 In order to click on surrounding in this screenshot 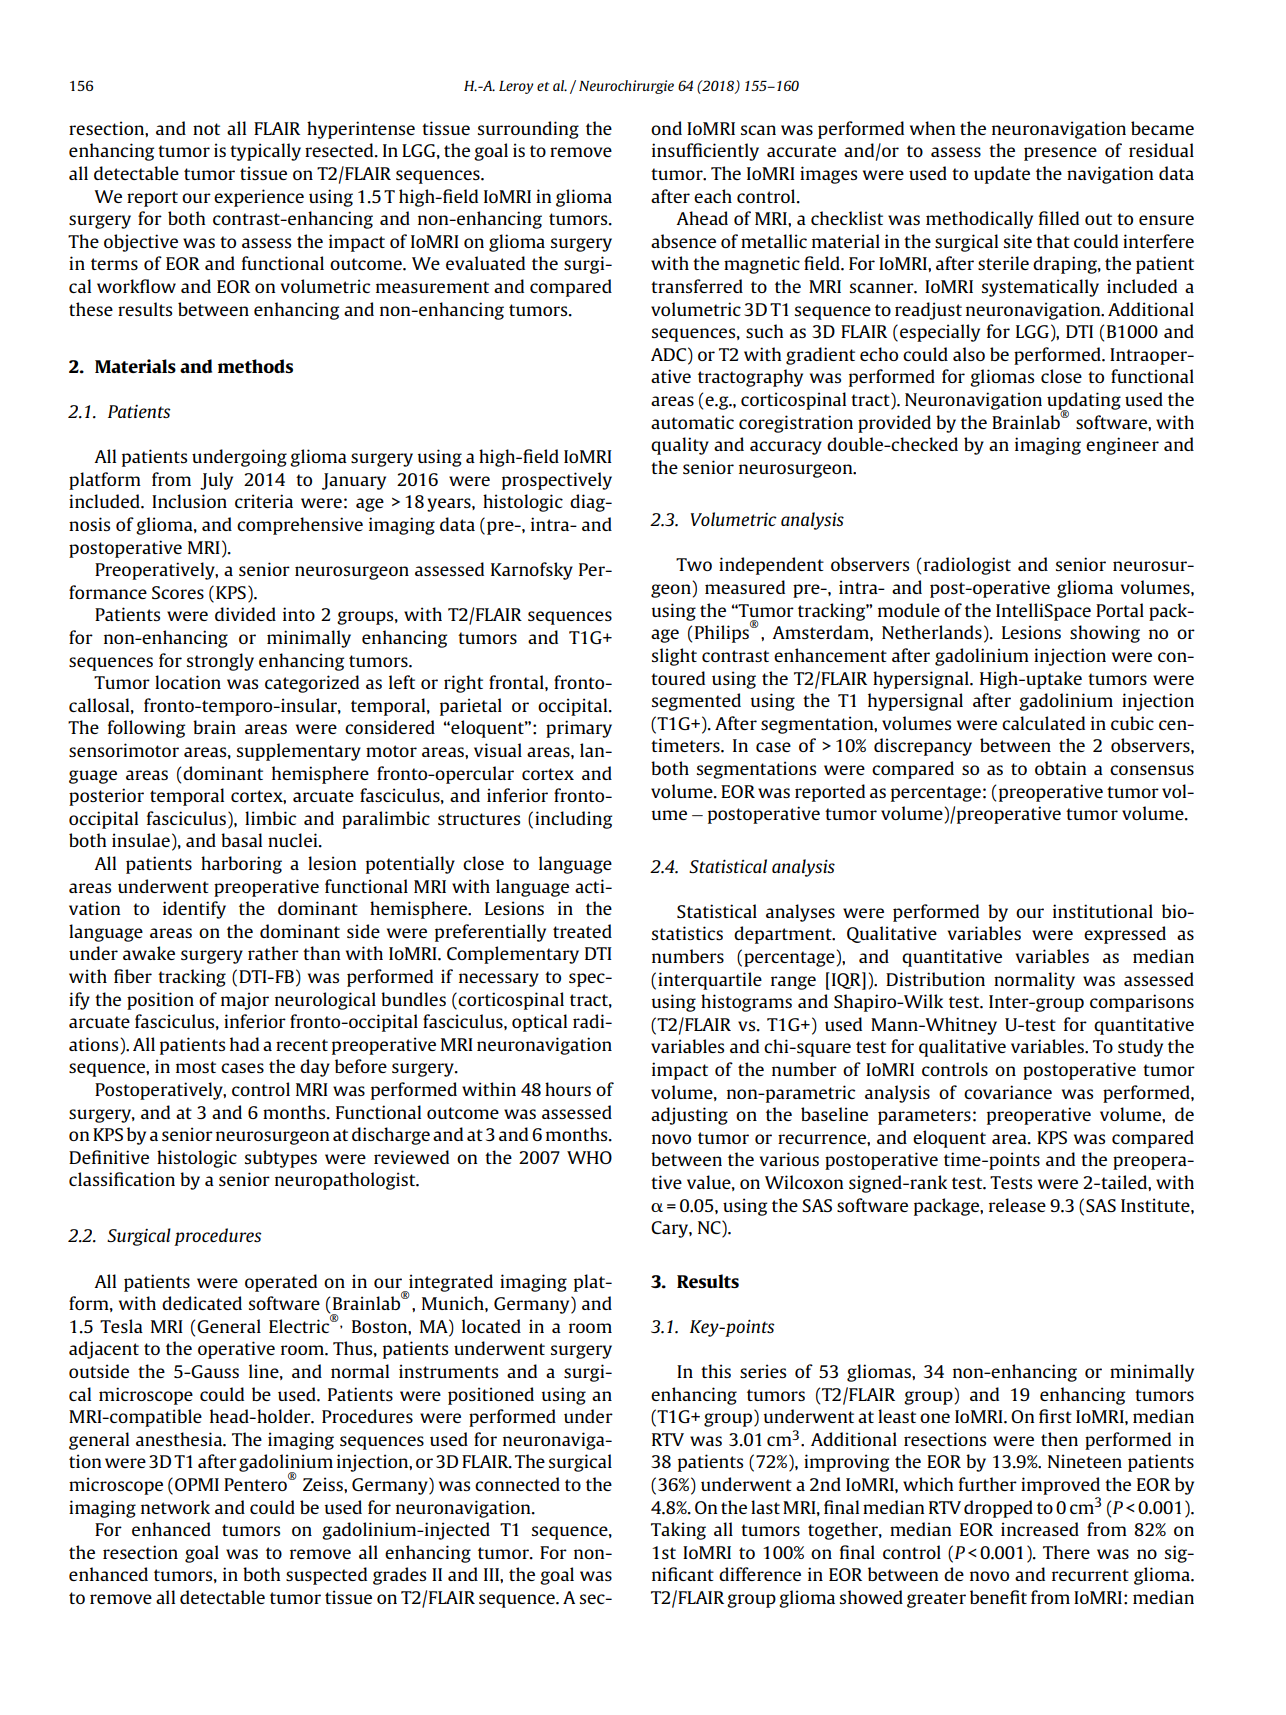, I will do `click(528, 130)`.
